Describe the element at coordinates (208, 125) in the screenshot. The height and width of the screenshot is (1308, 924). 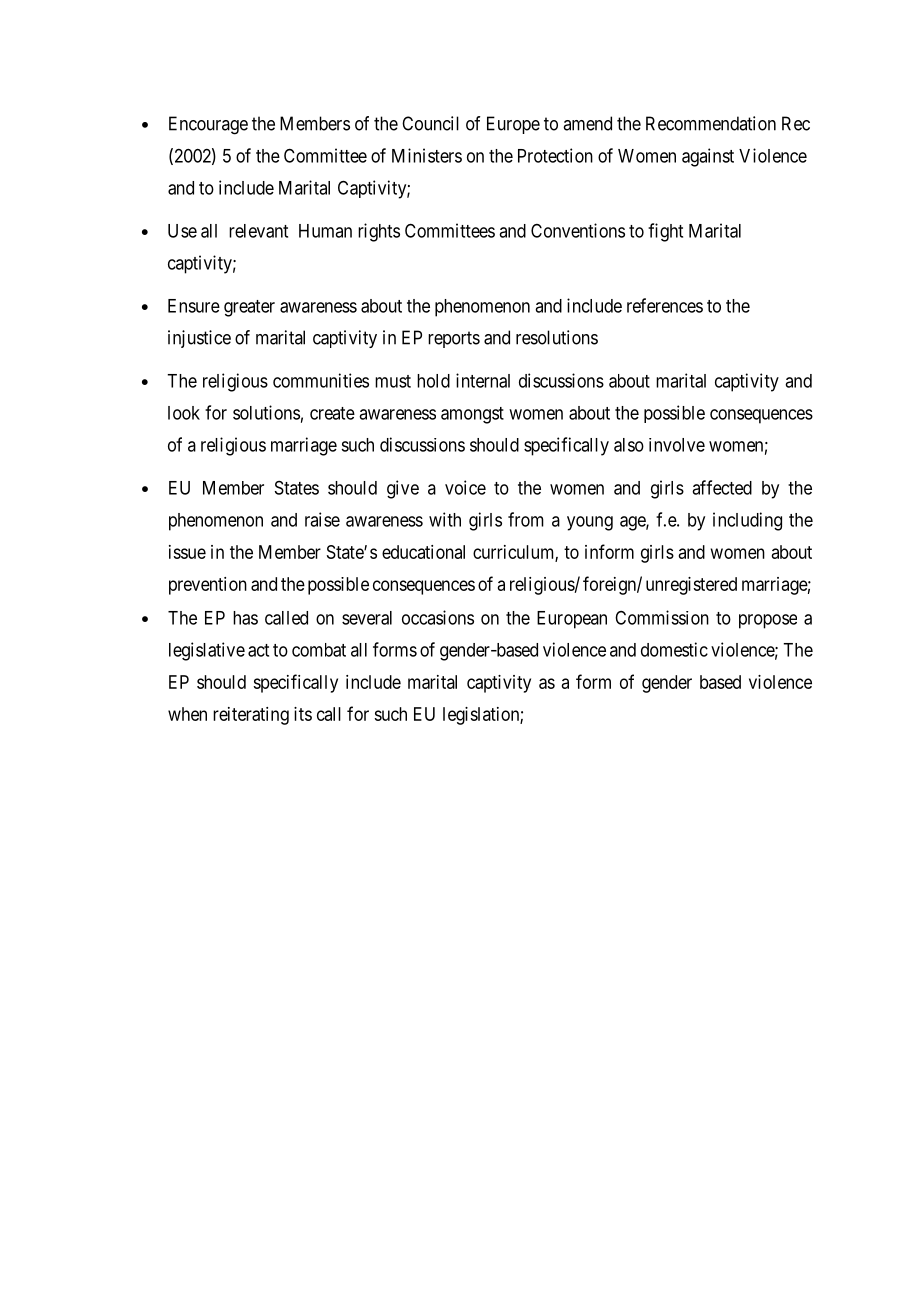
I see `Encourage` at that location.
